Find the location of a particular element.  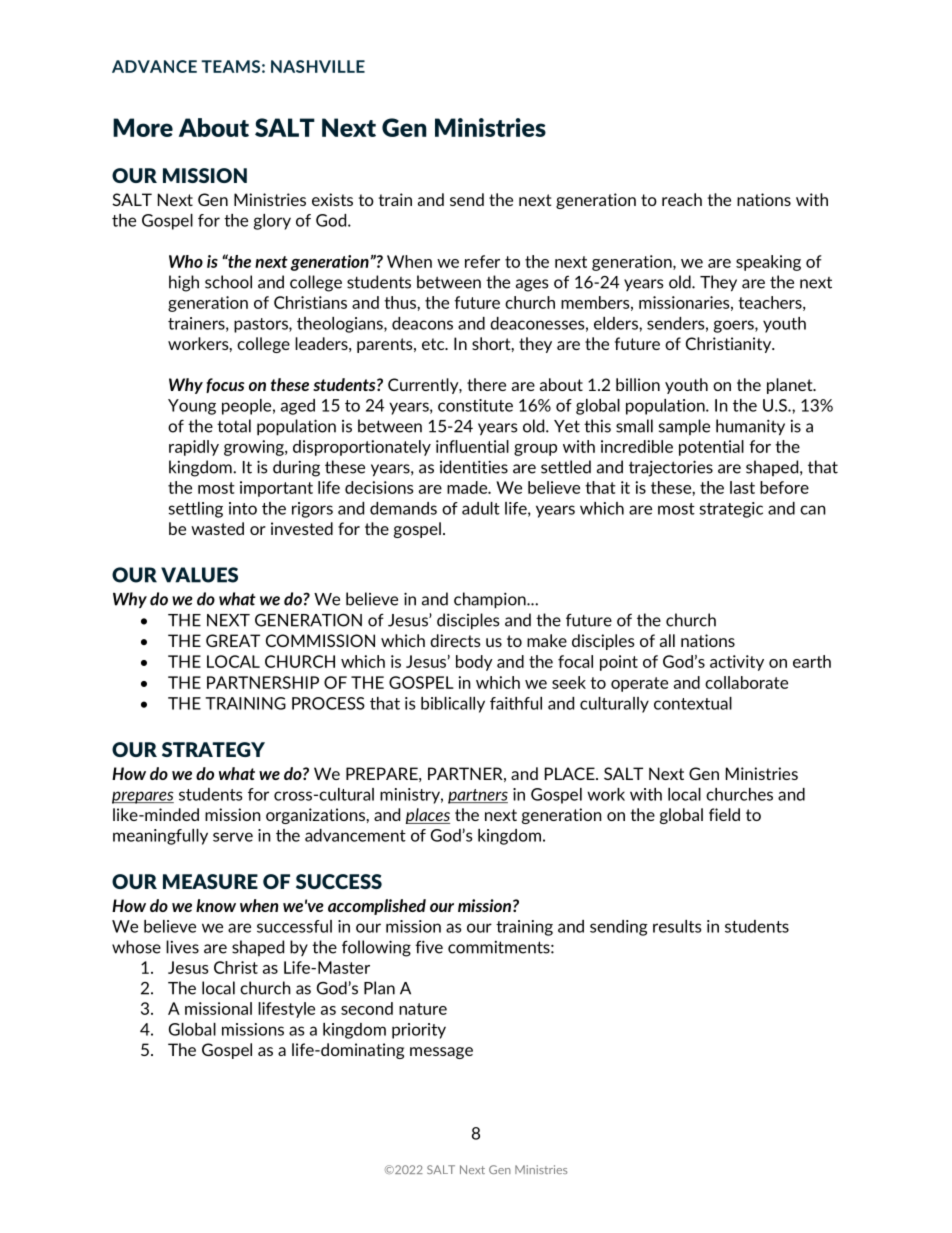

field is located at coordinates (724, 814).
